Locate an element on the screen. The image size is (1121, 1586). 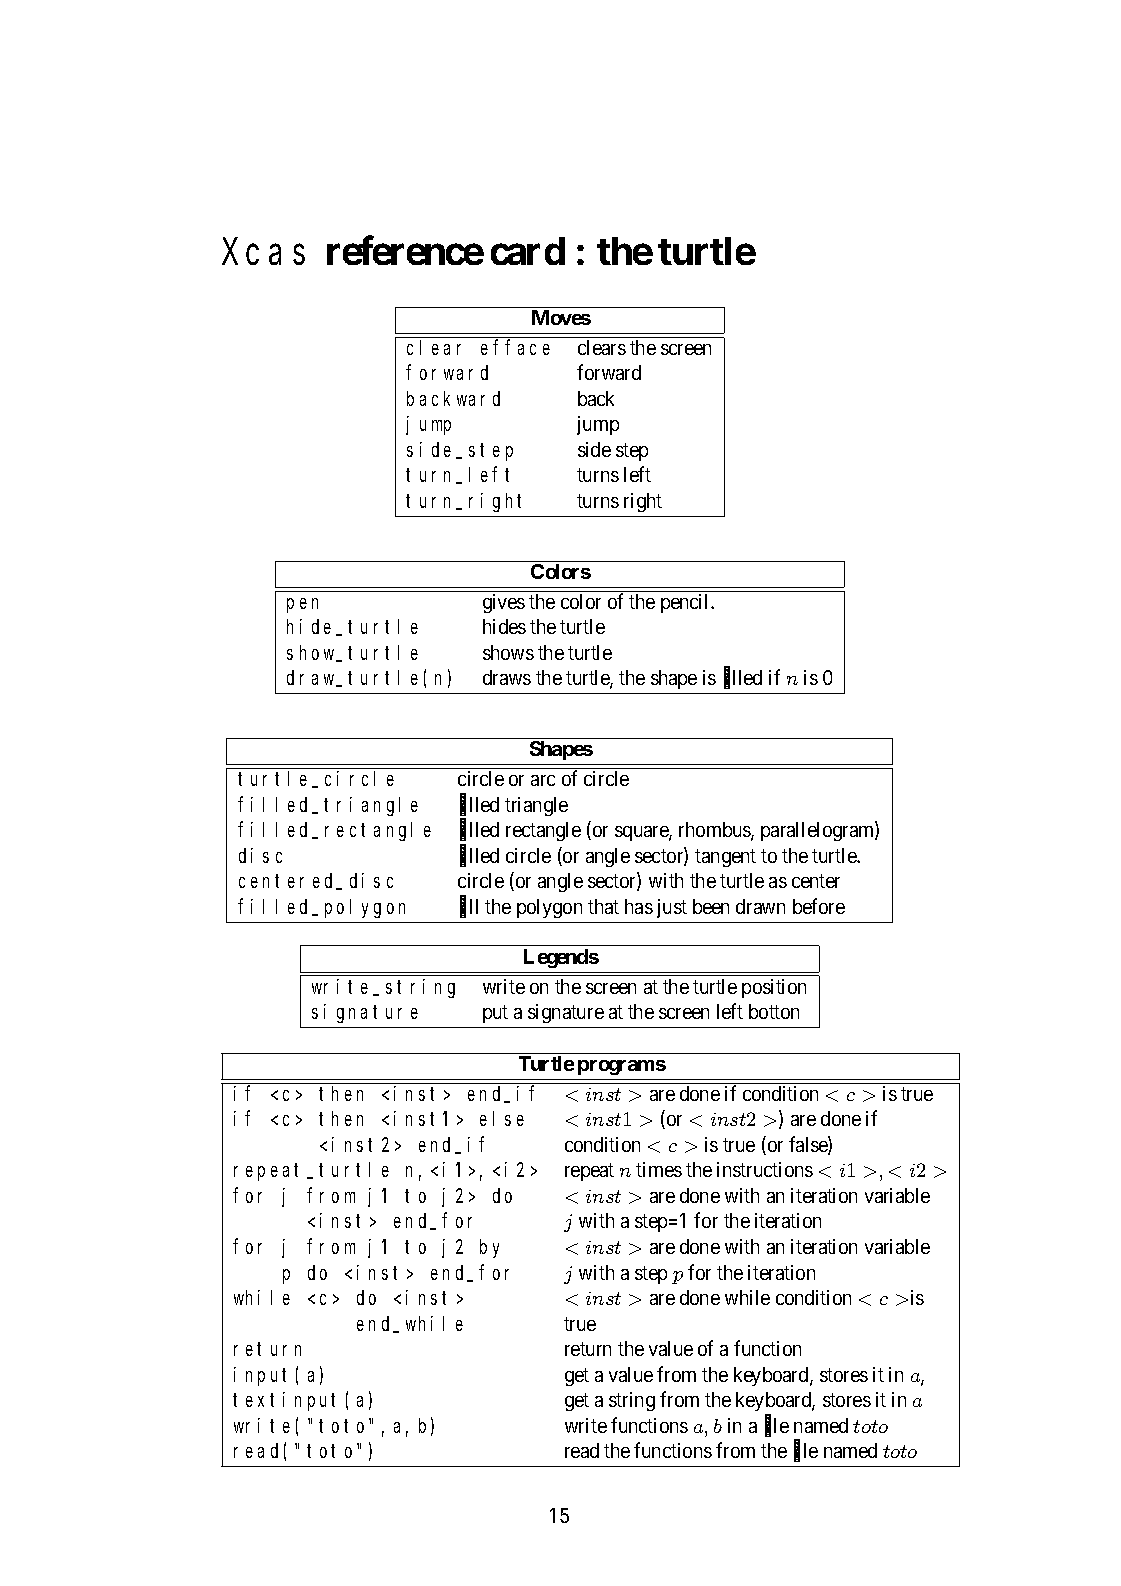
efface is located at coordinates (515, 347).
